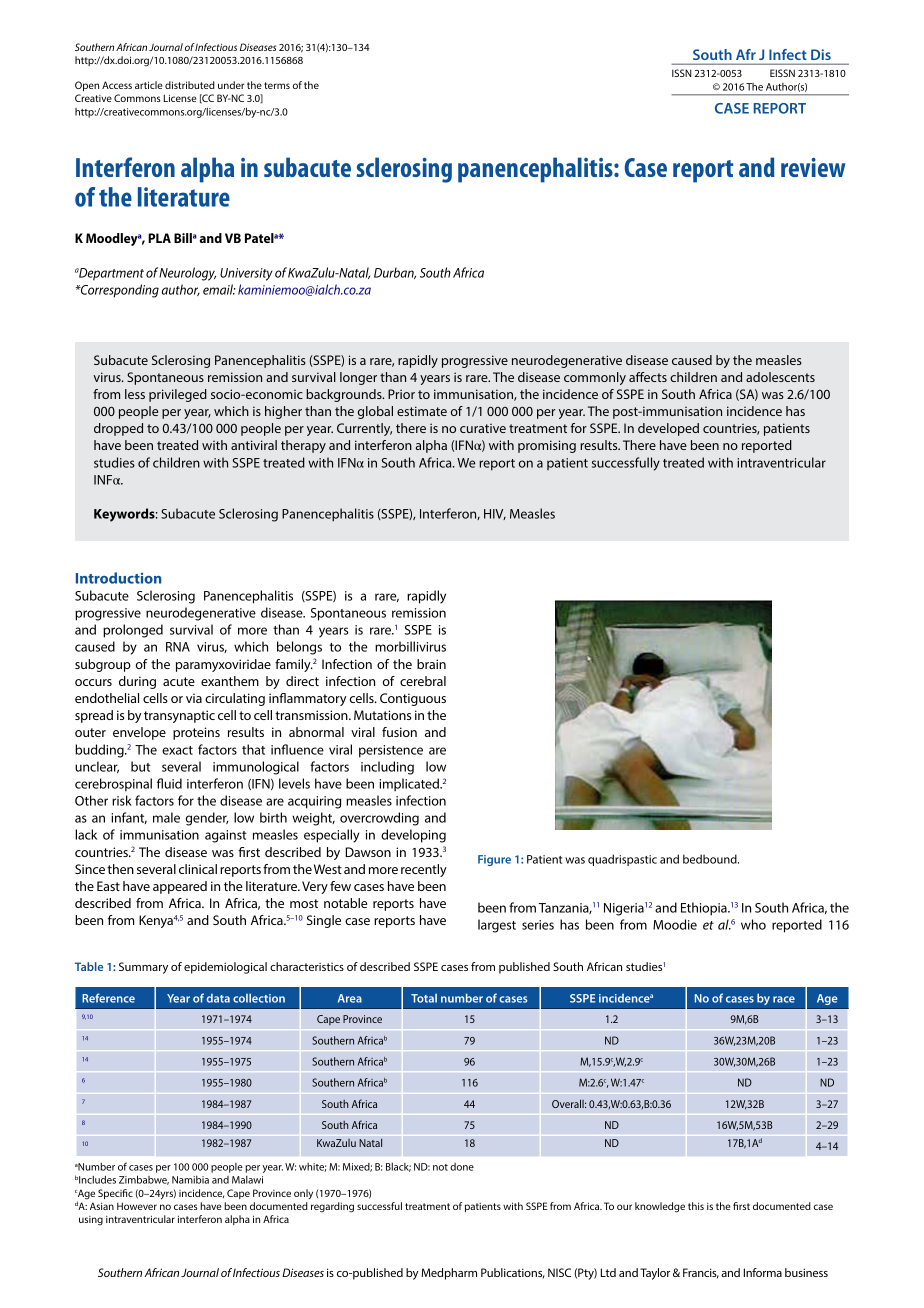 This page has width=924, height=1308. What do you see at coordinates (813, 167) in the page?
I see `review` at bounding box center [813, 167].
